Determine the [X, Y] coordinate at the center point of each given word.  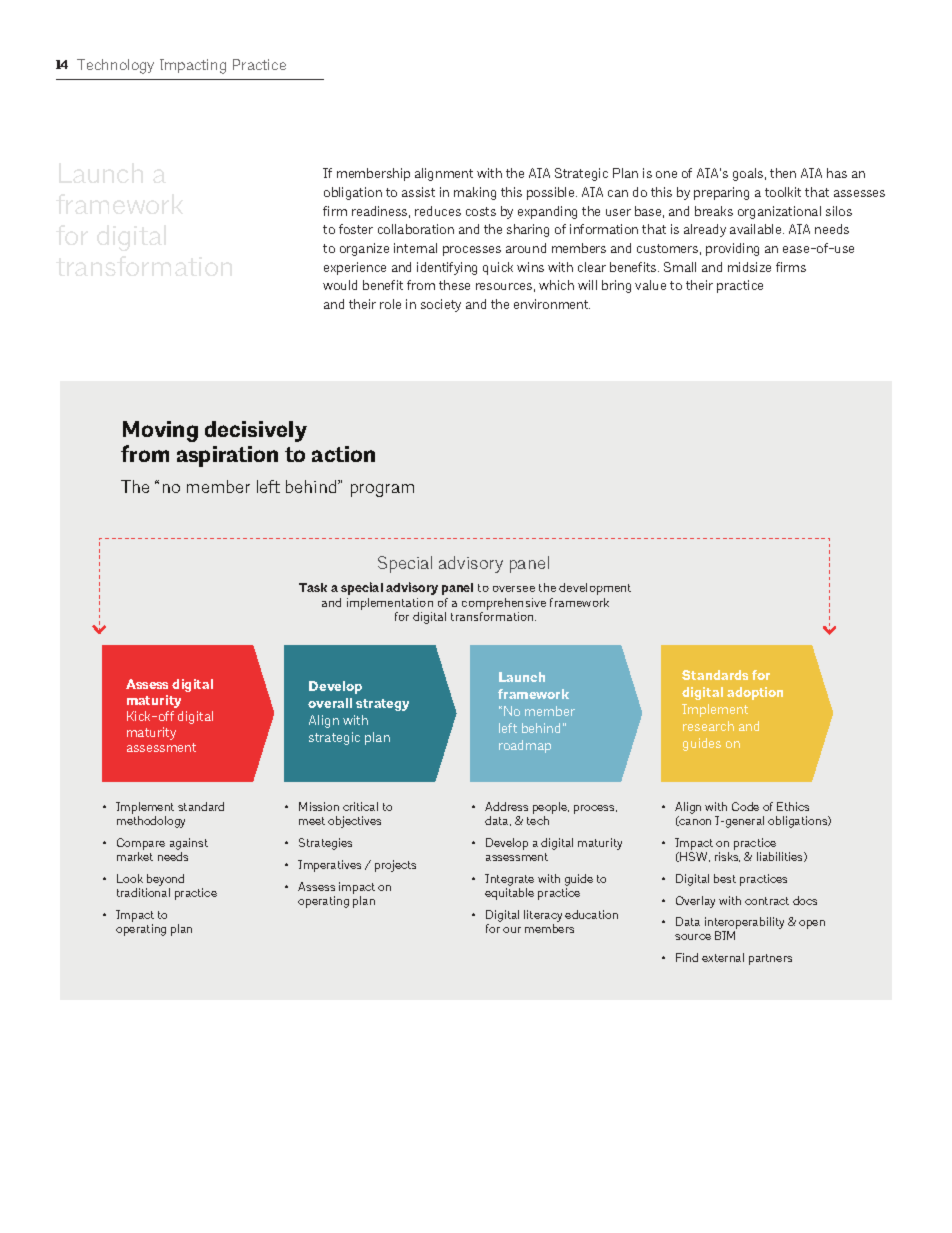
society [441, 305]
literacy [543, 916]
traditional [143, 892]
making [475, 193]
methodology [151, 822]
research [708, 726]
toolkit [783, 192]
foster [356, 229]
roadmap [525, 746]
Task [313, 587]
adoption [755, 693]
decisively [256, 431]
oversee [514, 589]
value [650, 285]
